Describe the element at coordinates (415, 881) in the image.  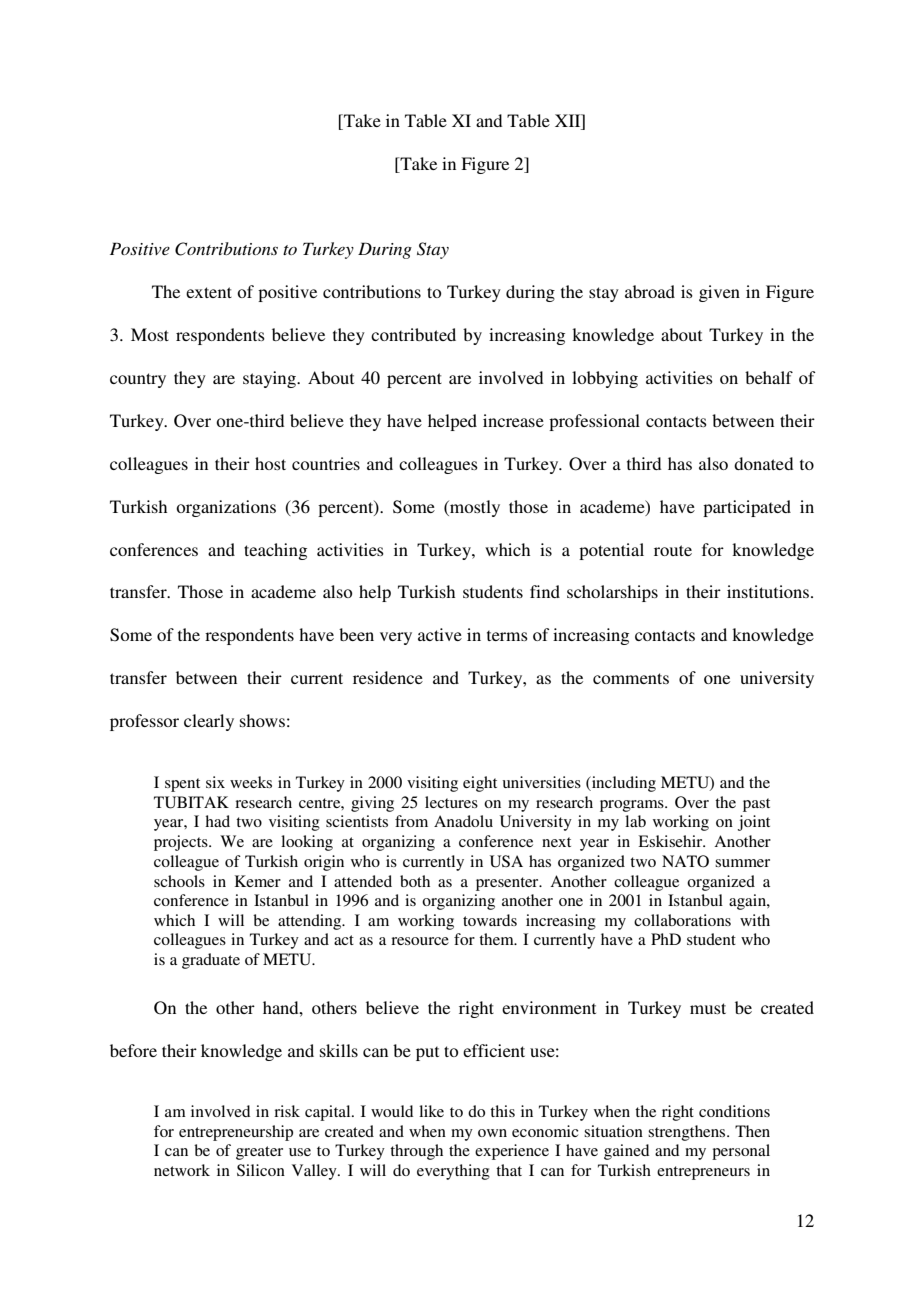
I see `both` at that location.
